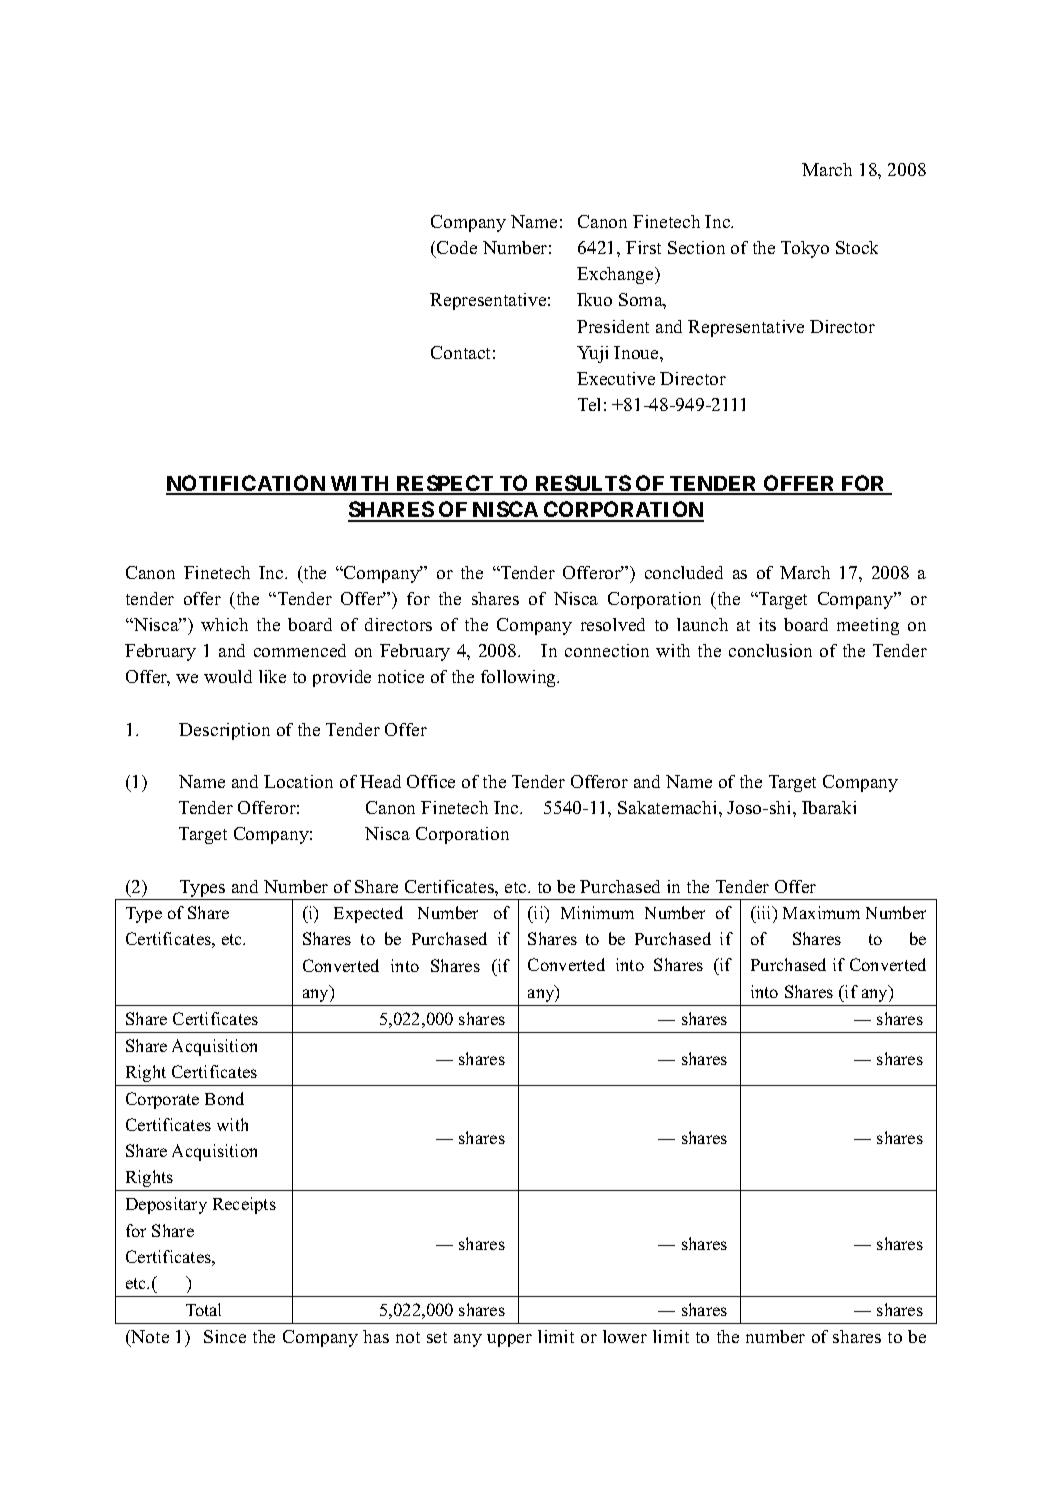 The width and height of the screenshot is (1052, 1488). What do you see at coordinates (298, 781) in the screenshot?
I see `Location` at bounding box center [298, 781].
